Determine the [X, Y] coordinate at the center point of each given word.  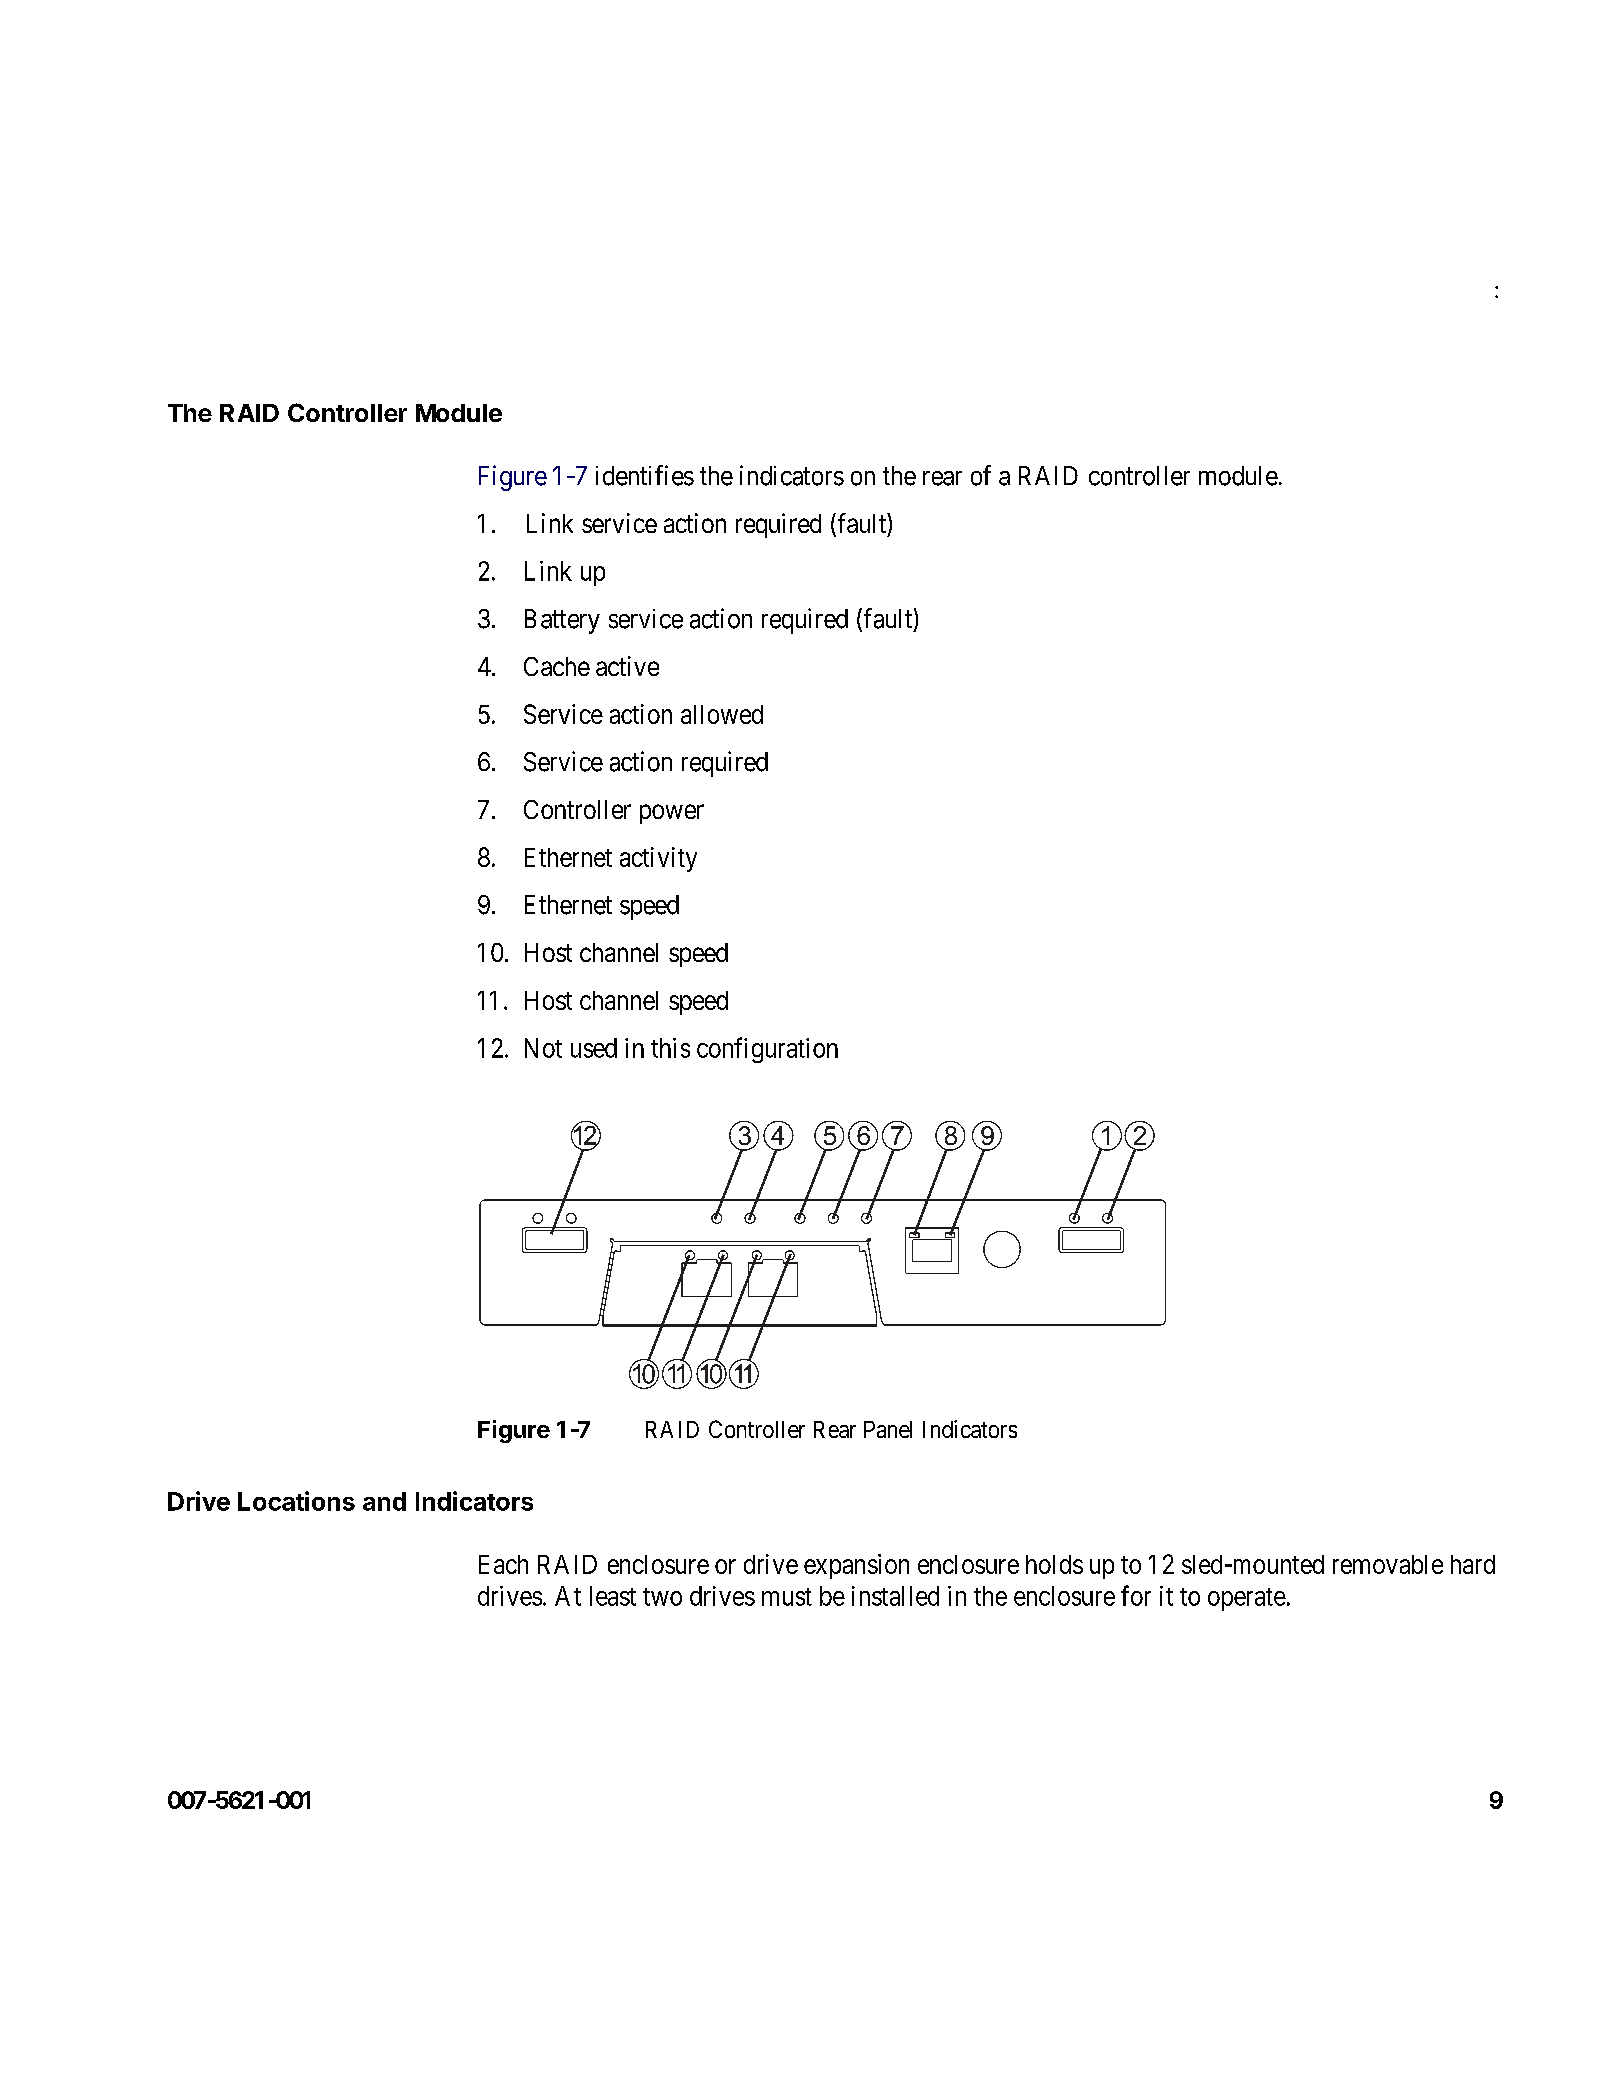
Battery [562, 621]
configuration [767, 1050]
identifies [645, 475]
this [670, 1048]
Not [543, 1048]
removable [1388, 1564]
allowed [722, 714]
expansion [856, 1566]
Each [503, 1564]
